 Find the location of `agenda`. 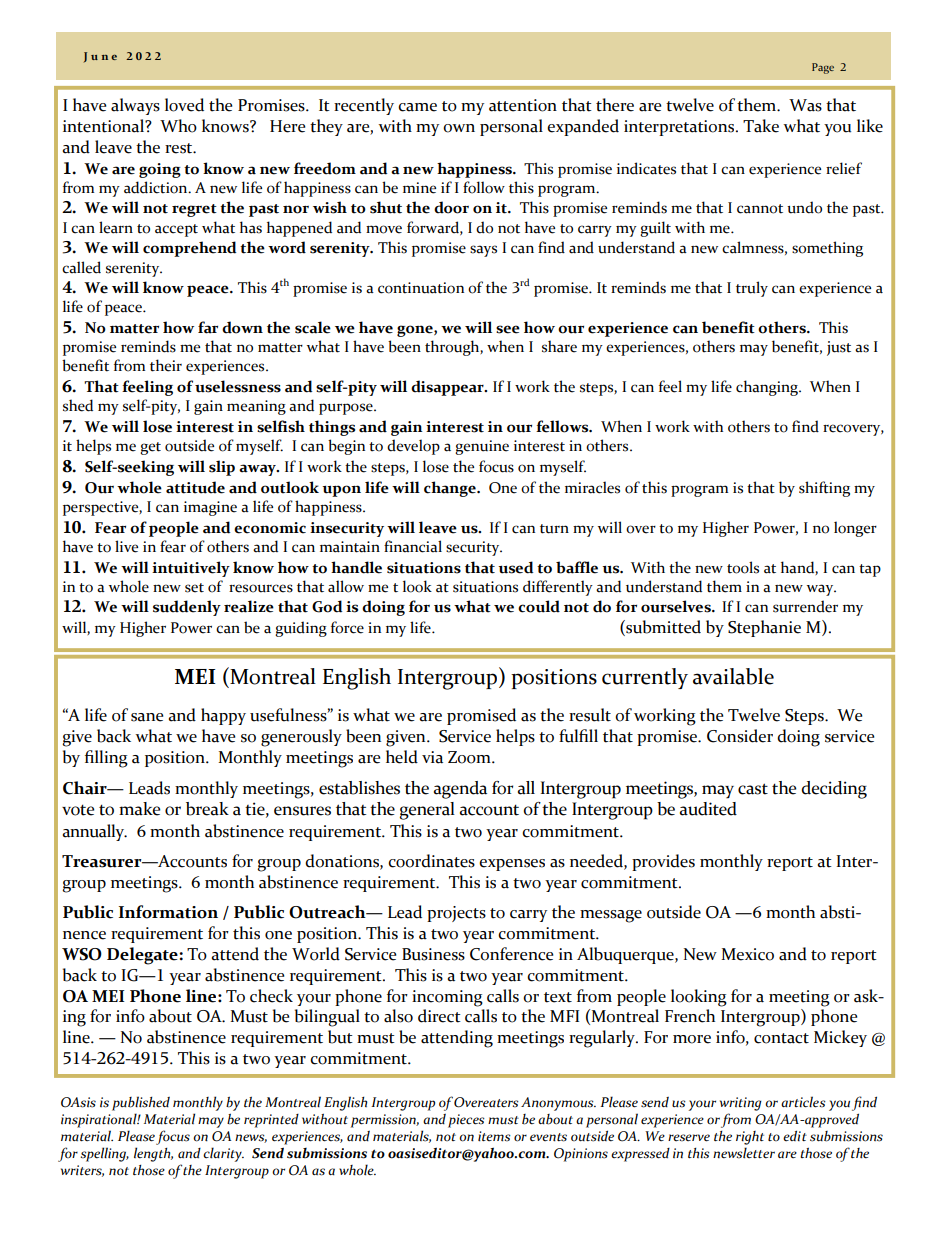

agenda is located at coordinates (460, 790).
